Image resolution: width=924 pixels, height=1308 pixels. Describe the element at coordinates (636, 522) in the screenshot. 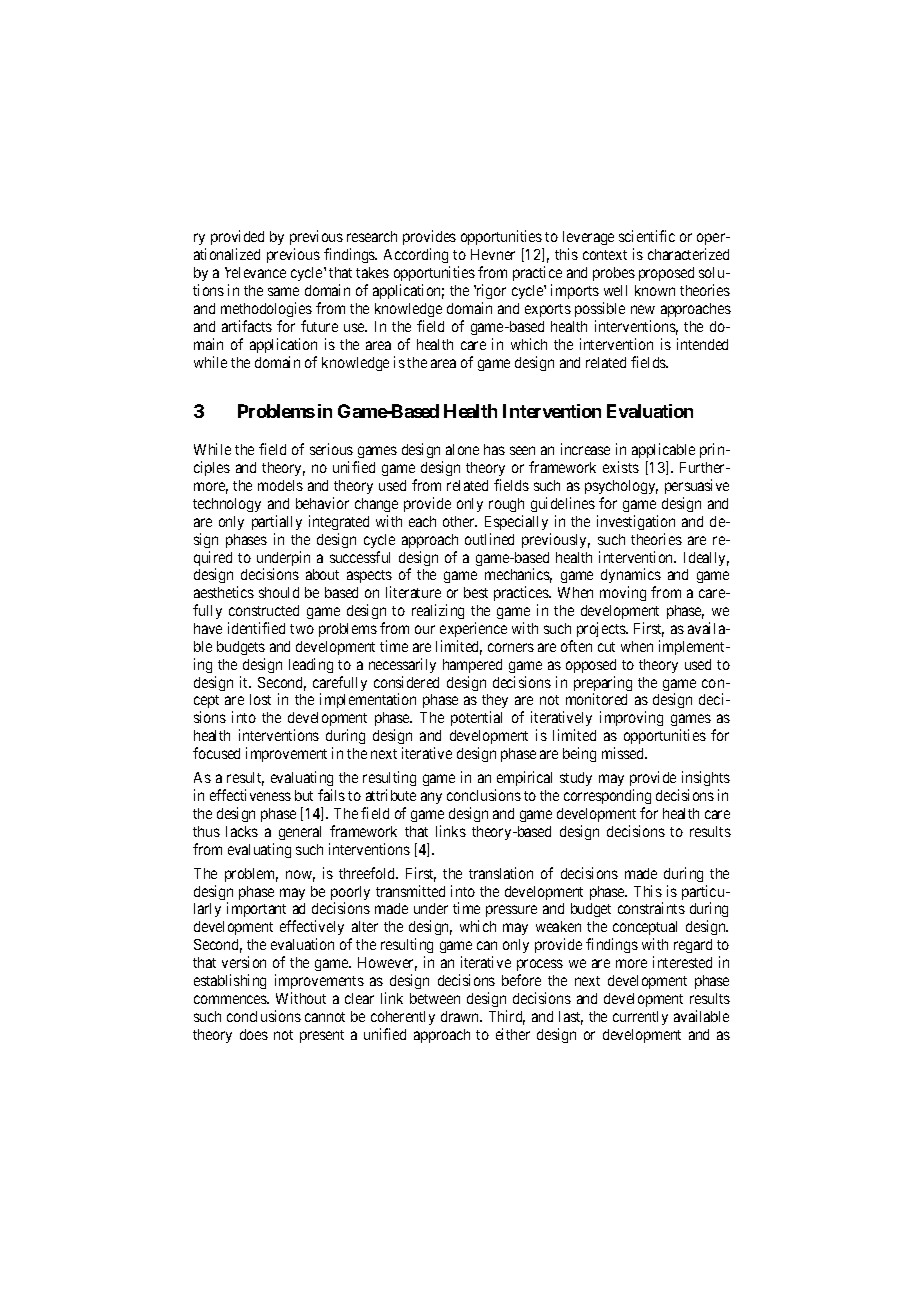

I see `investigation` at that location.
